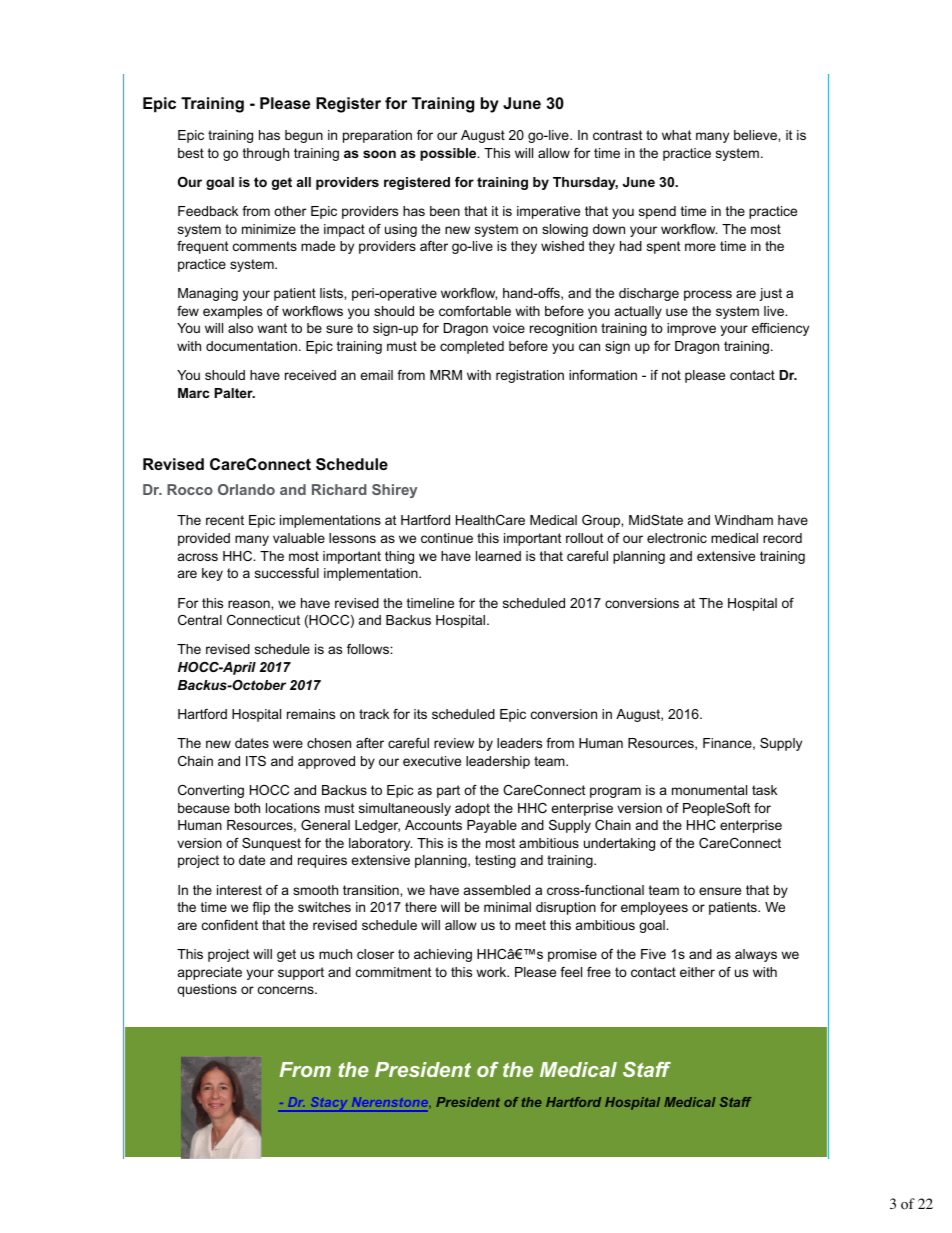  I want to click on achieving, so click(443, 955).
